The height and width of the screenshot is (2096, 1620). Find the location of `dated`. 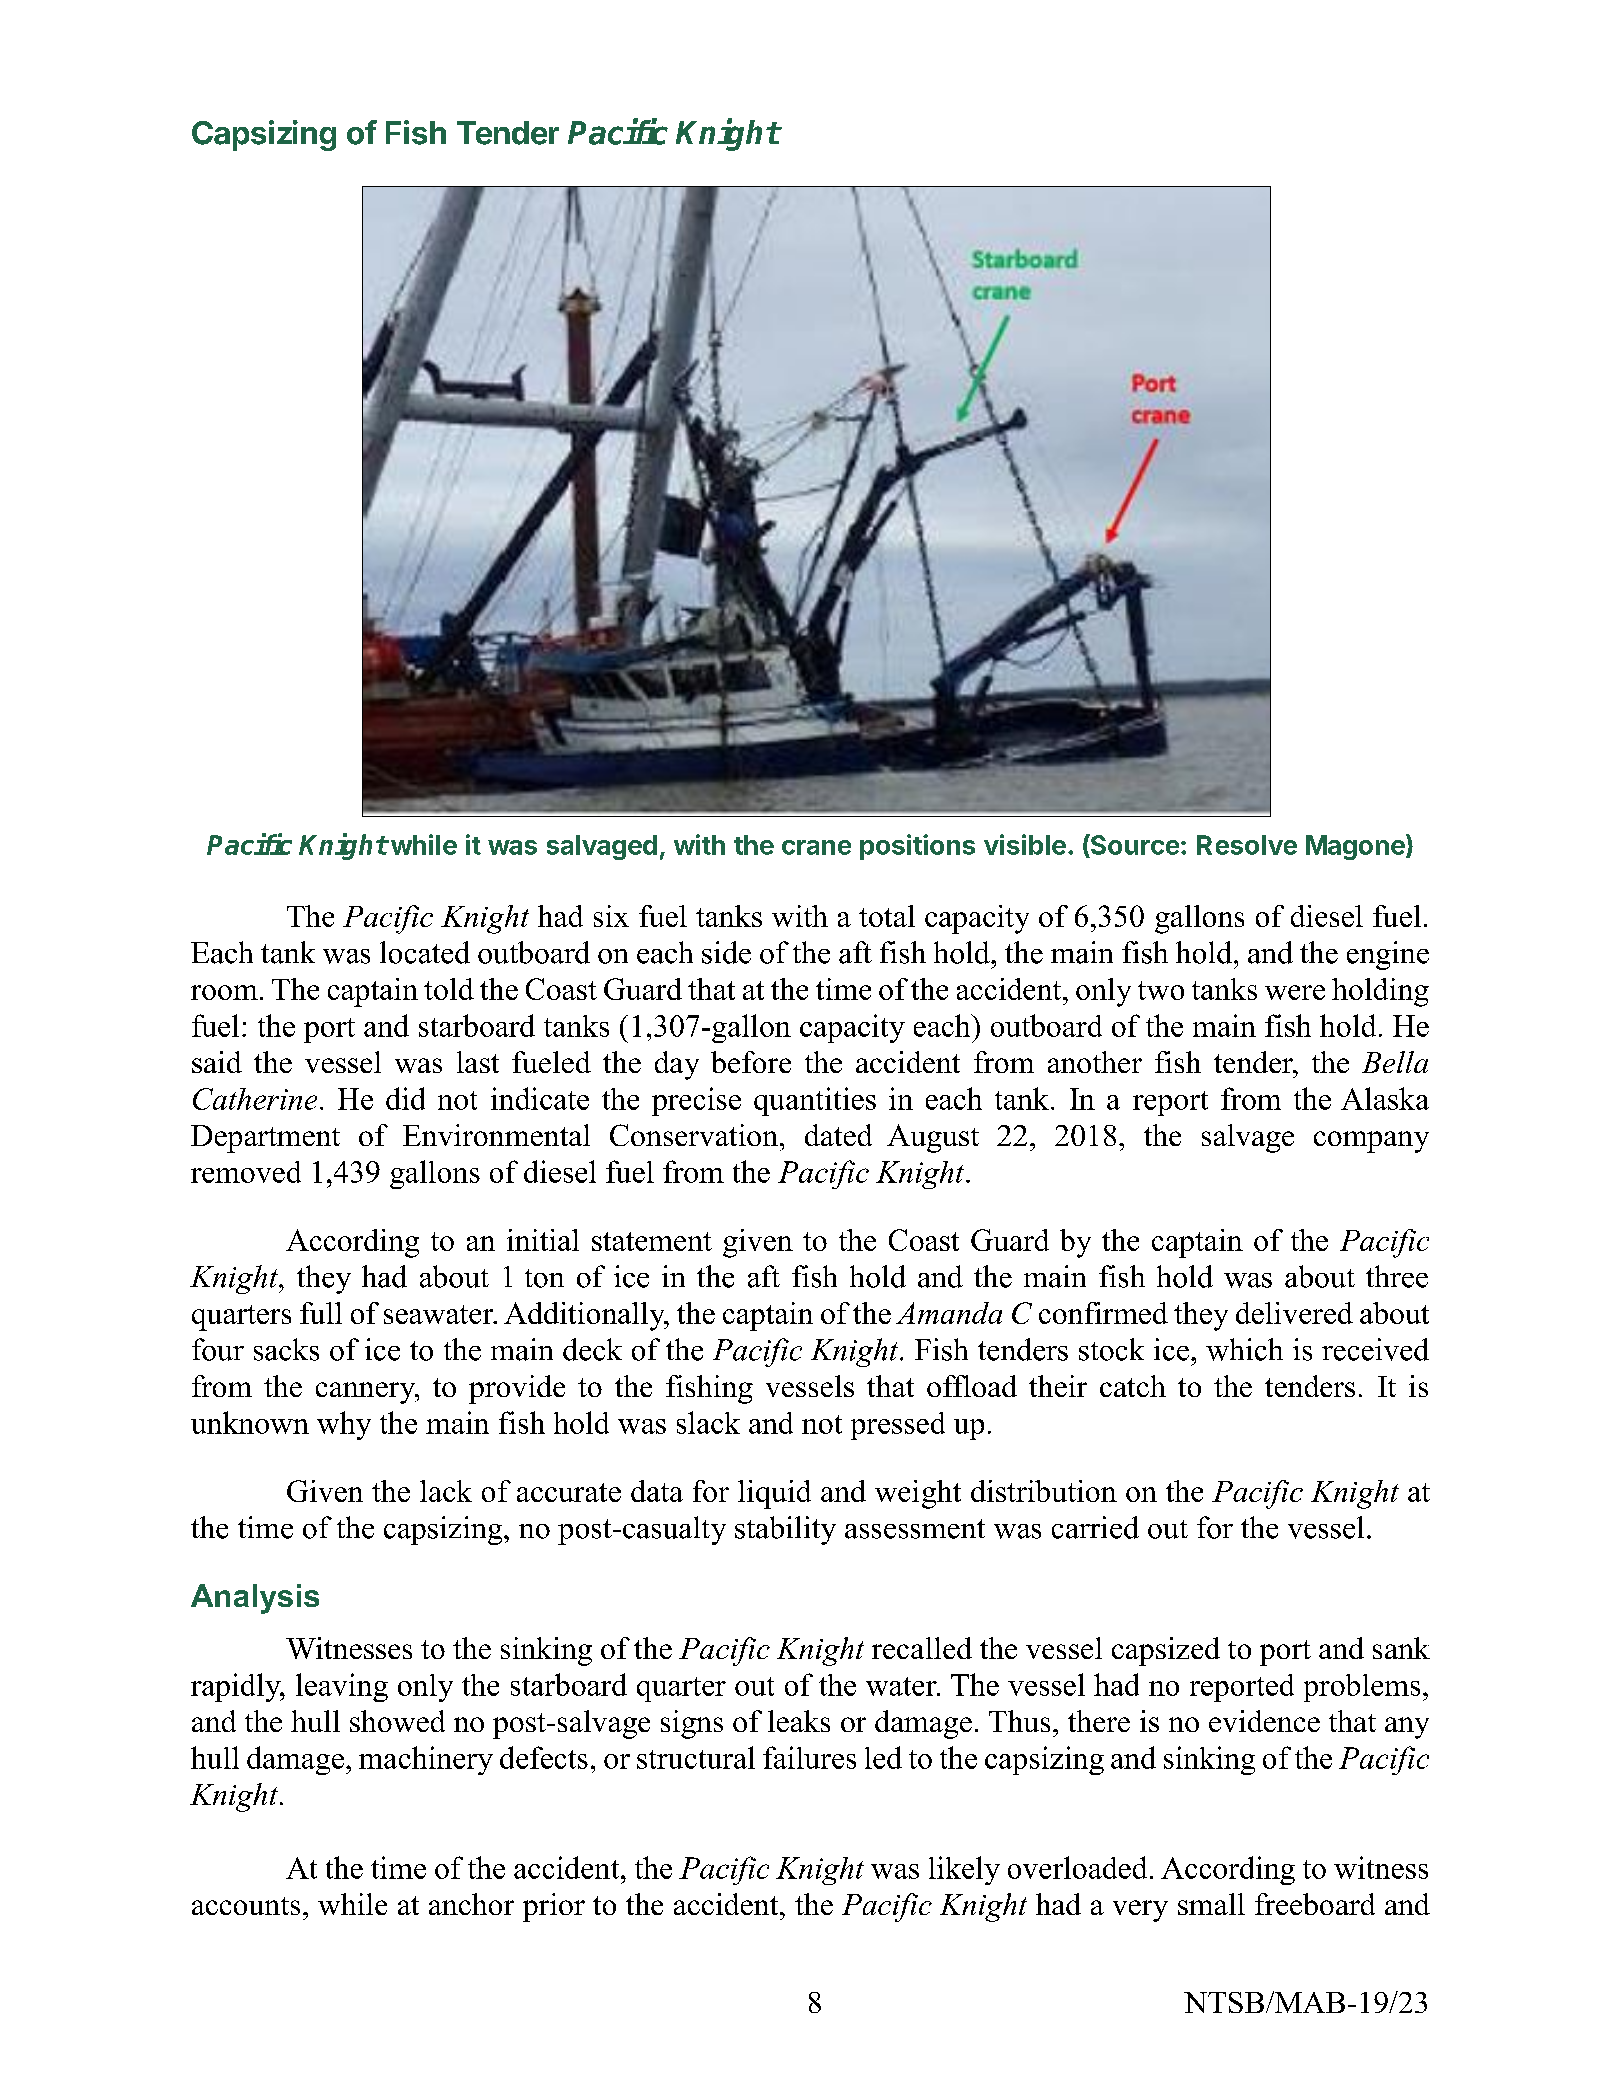

dated is located at coordinates (838, 1135).
